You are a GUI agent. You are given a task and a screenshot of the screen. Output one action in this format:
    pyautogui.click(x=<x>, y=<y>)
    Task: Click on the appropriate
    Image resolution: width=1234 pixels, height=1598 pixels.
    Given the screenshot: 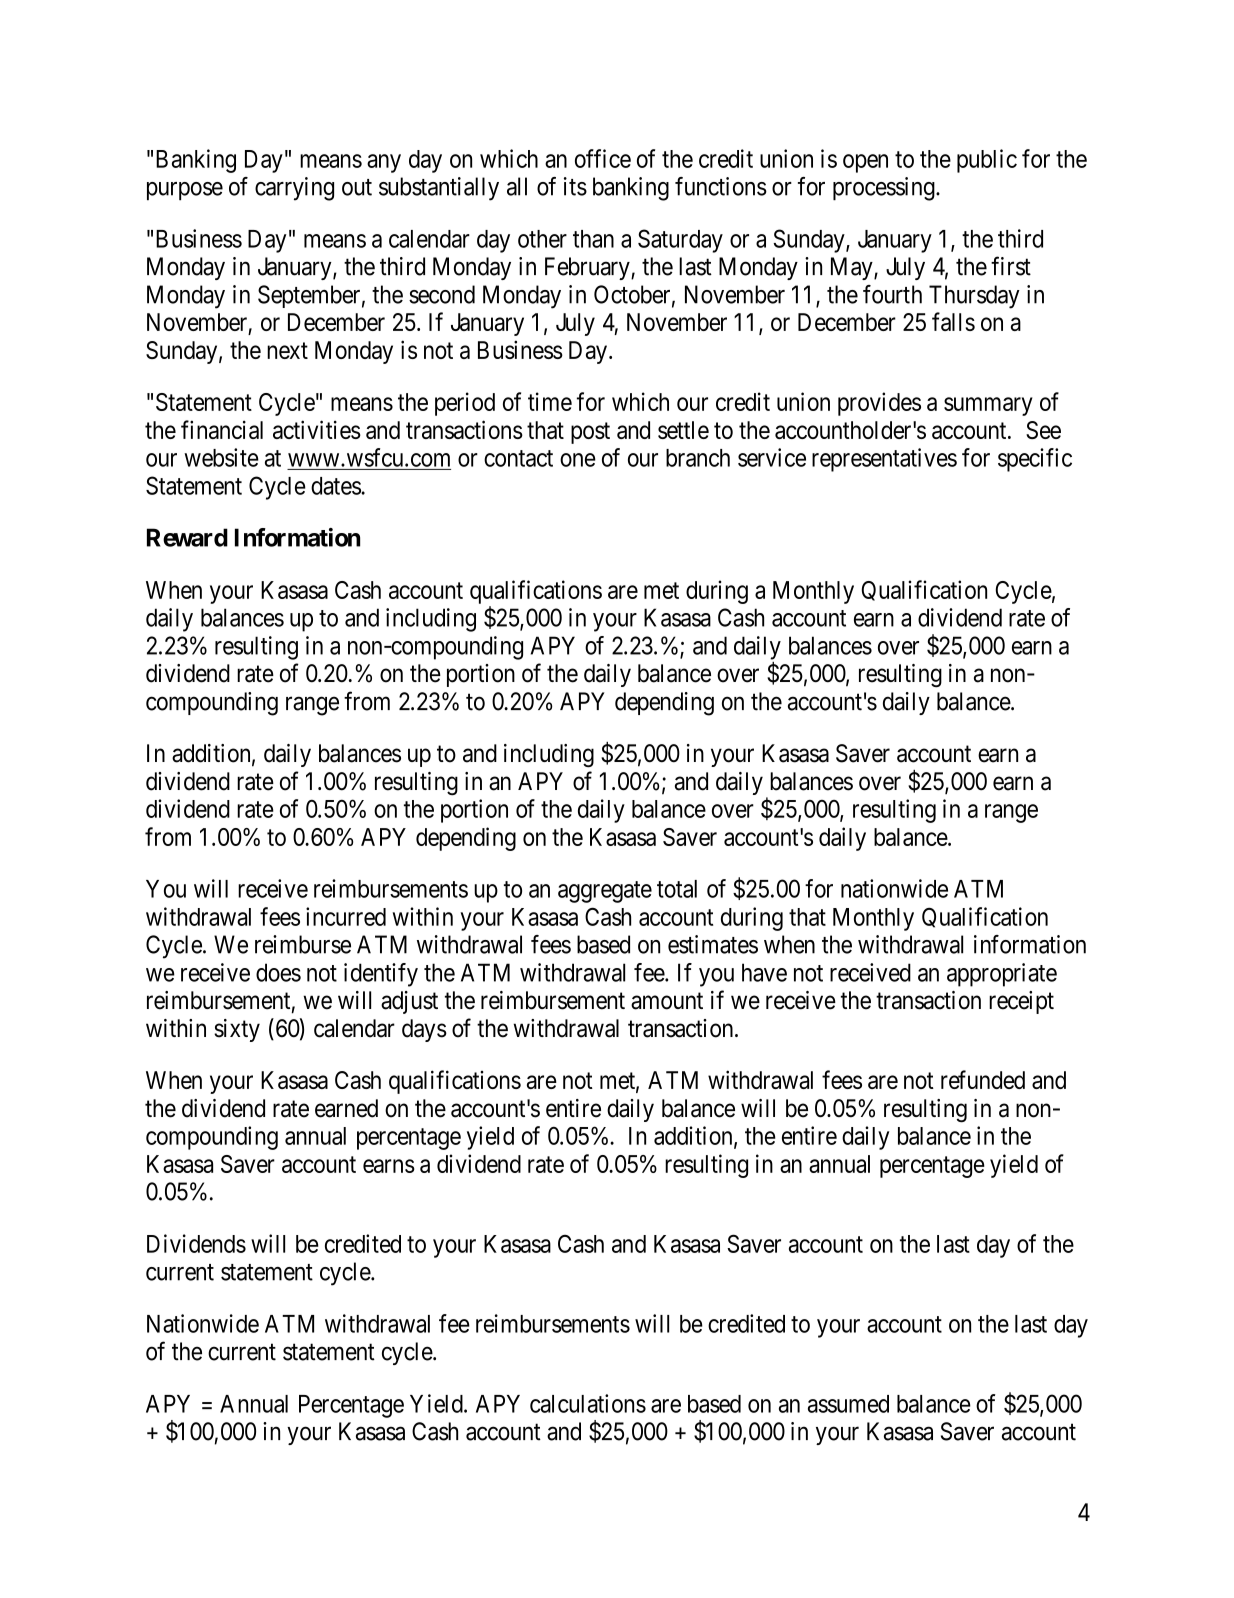 What is the action you would take?
    pyautogui.click(x=1002, y=975)
